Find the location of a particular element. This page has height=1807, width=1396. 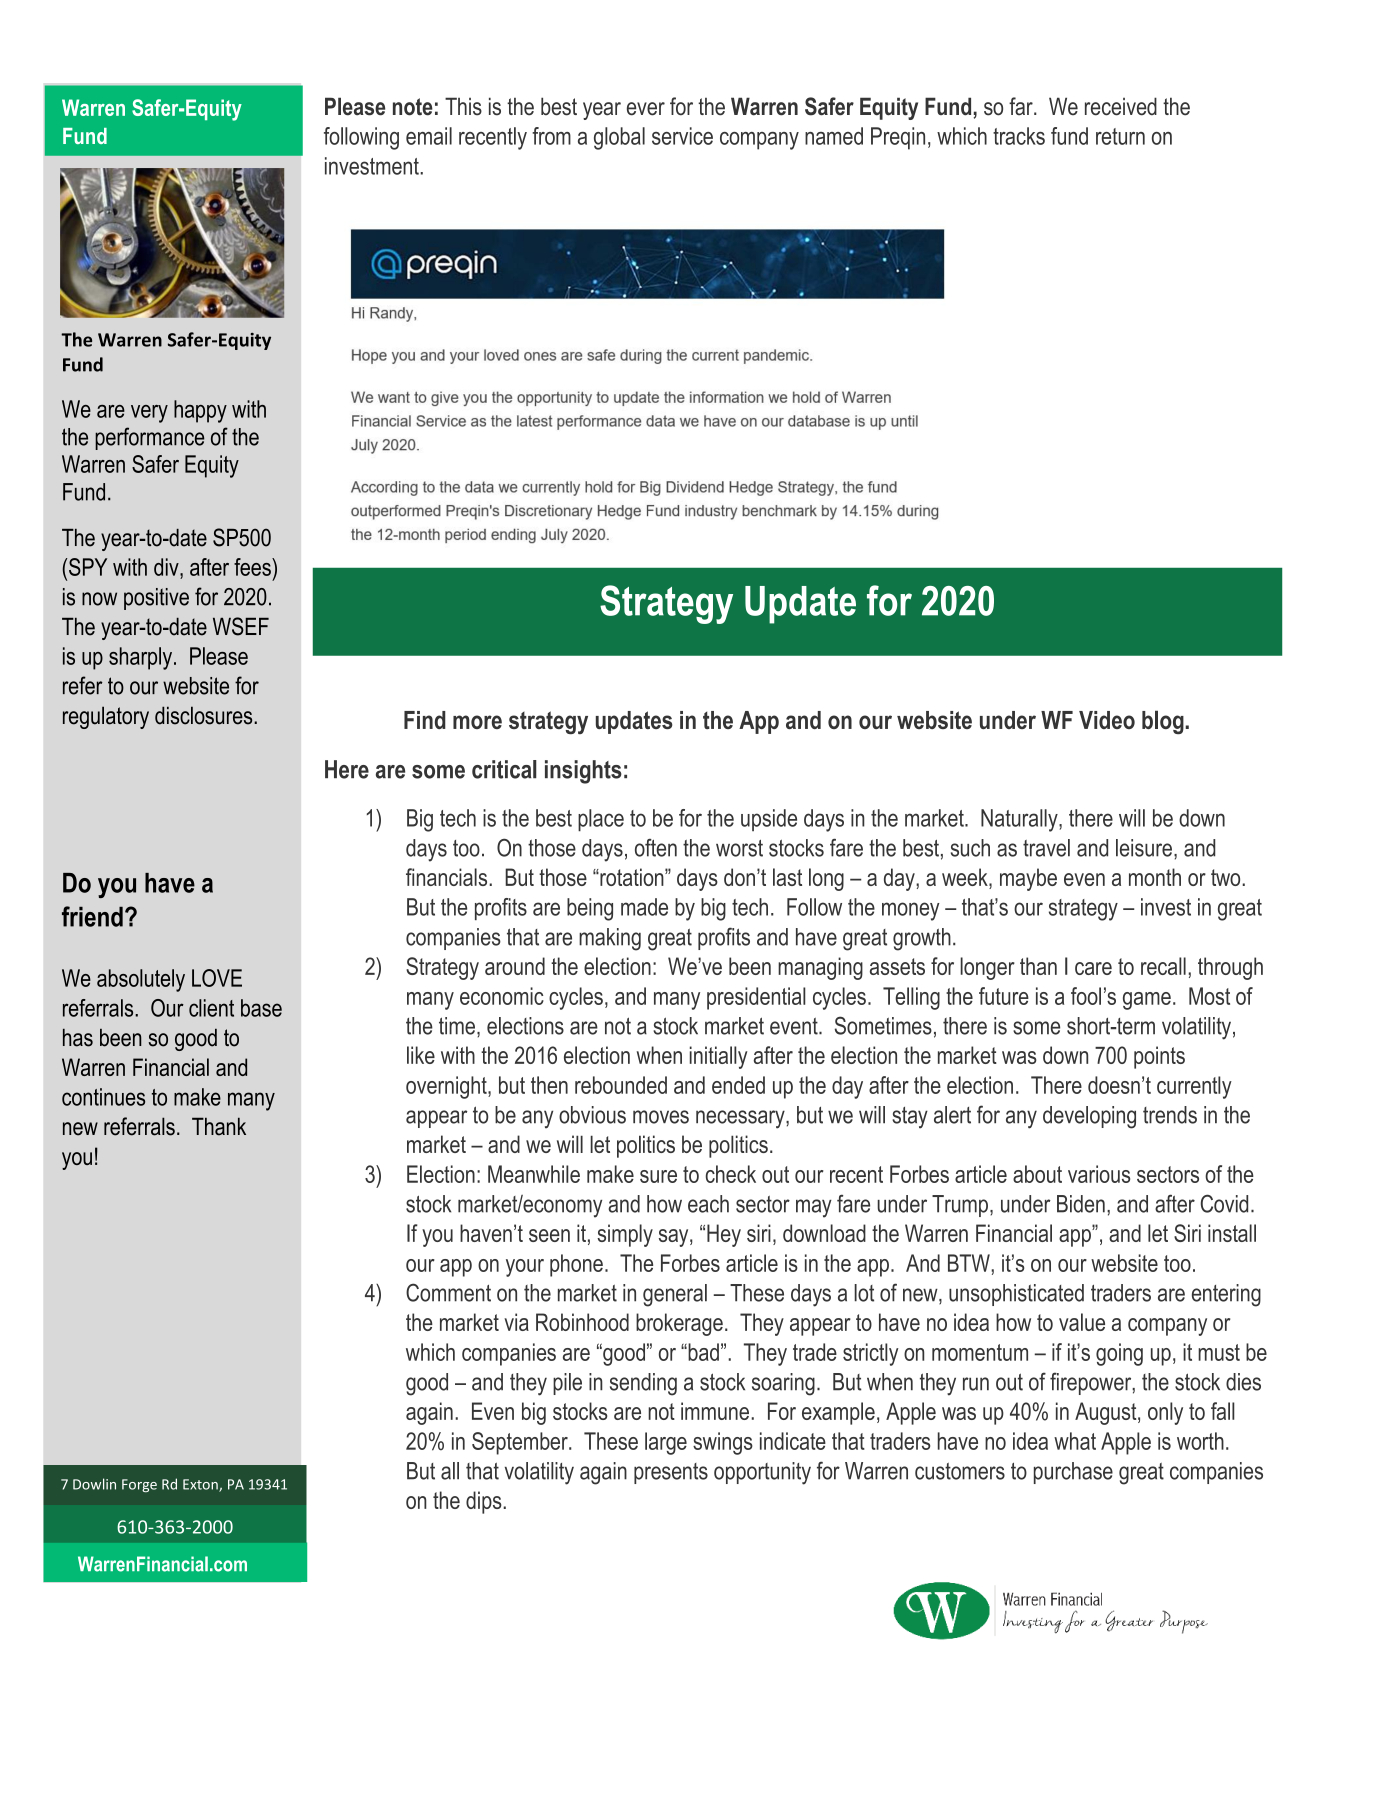

initially is located at coordinates (718, 1057).
